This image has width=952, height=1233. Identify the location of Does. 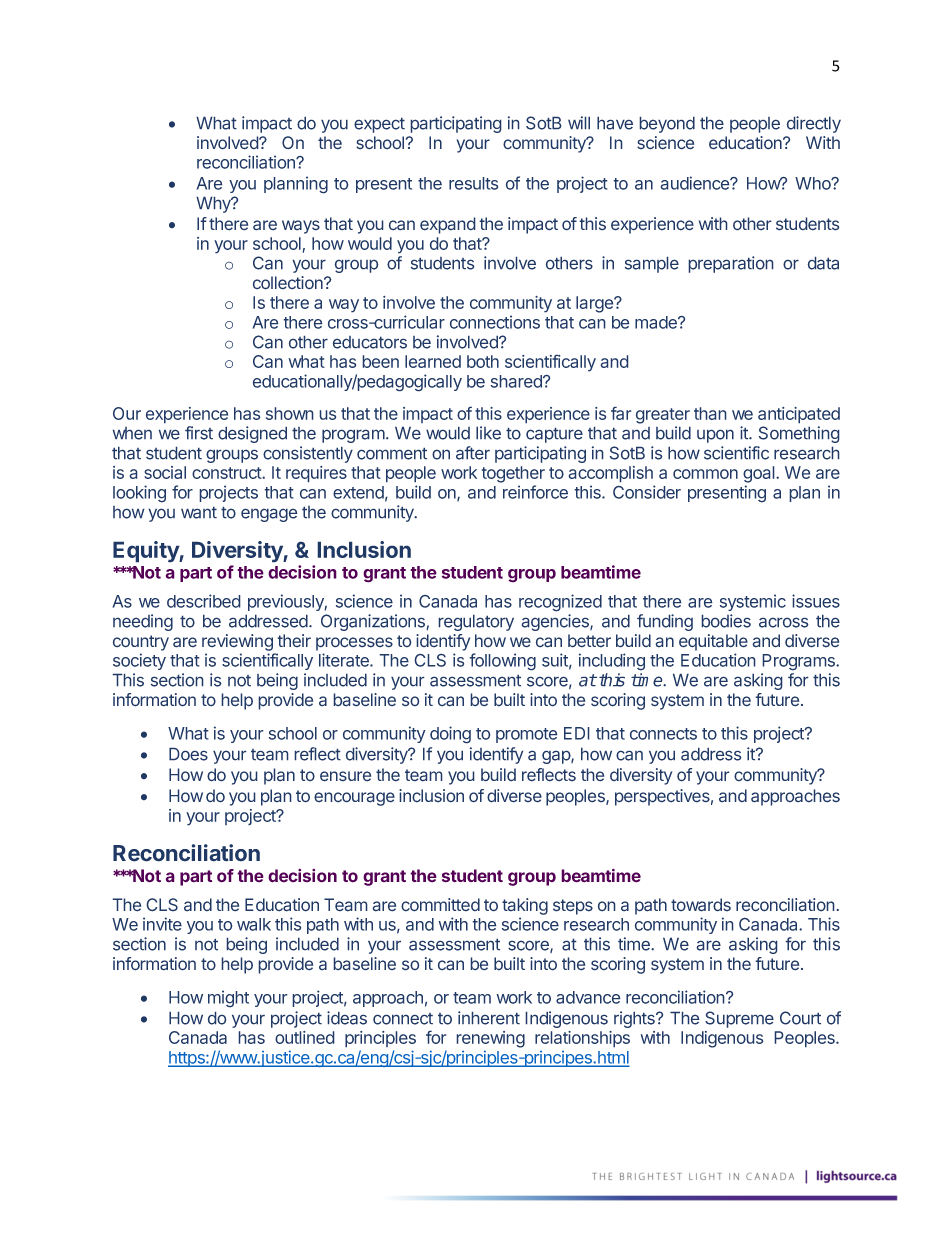
(188, 754).
